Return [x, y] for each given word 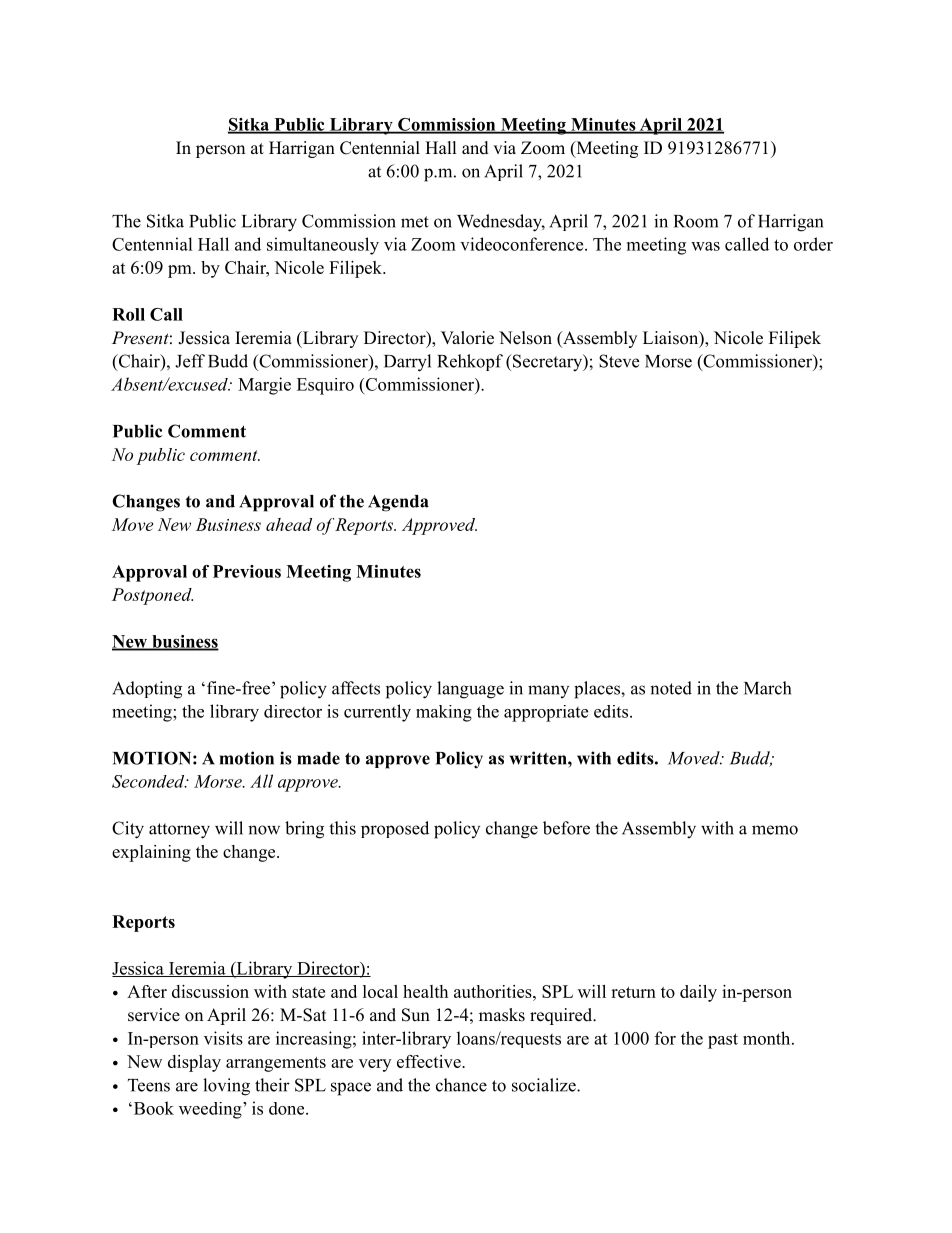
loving [226, 1087]
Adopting [147, 690]
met [415, 222]
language [470, 690]
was [705, 246]
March [767, 688]
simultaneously [323, 246]
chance [461, 1085]
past [723, 1041]
